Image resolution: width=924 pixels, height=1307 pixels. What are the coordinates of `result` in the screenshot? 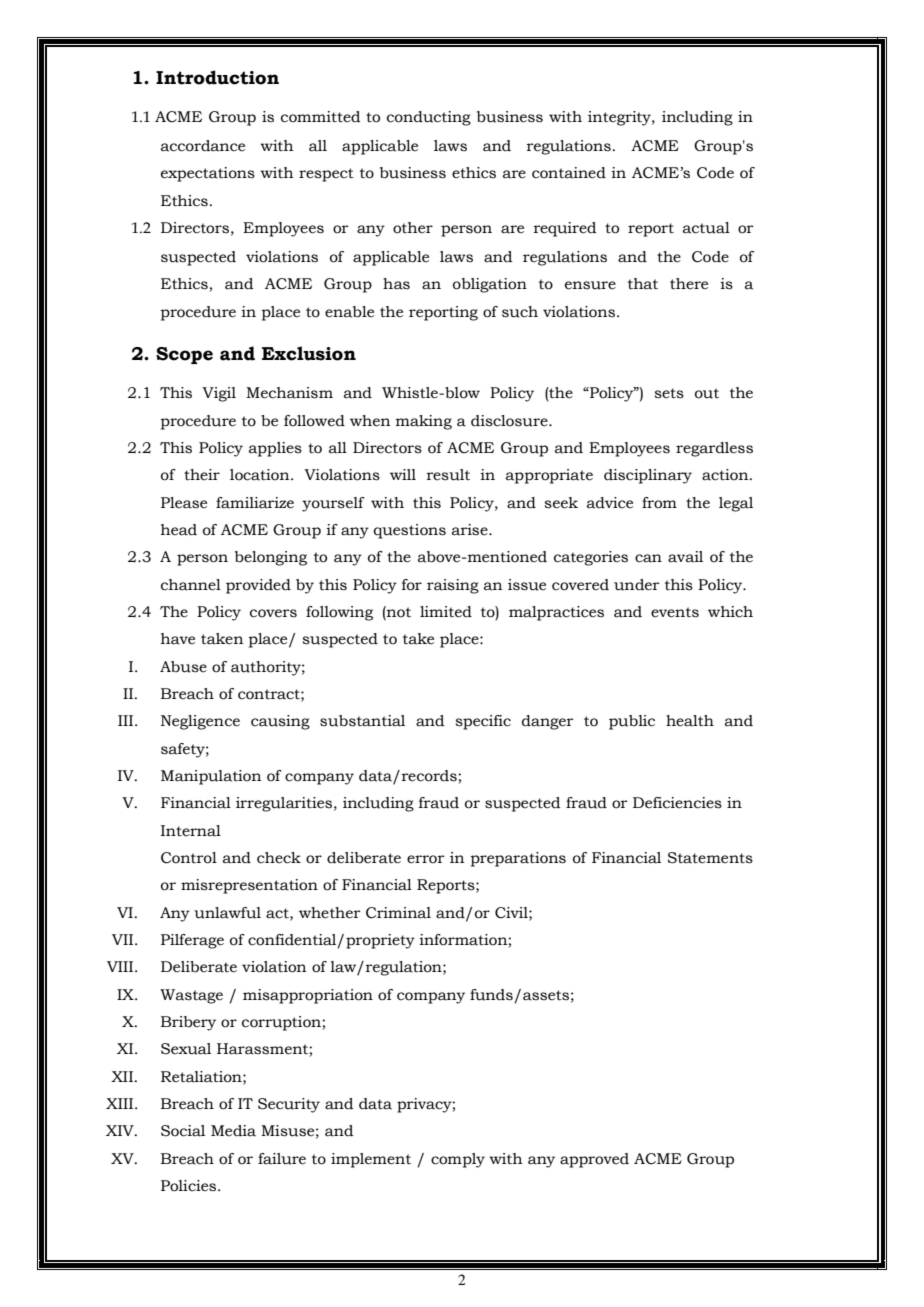 It's located at (448, 475).
